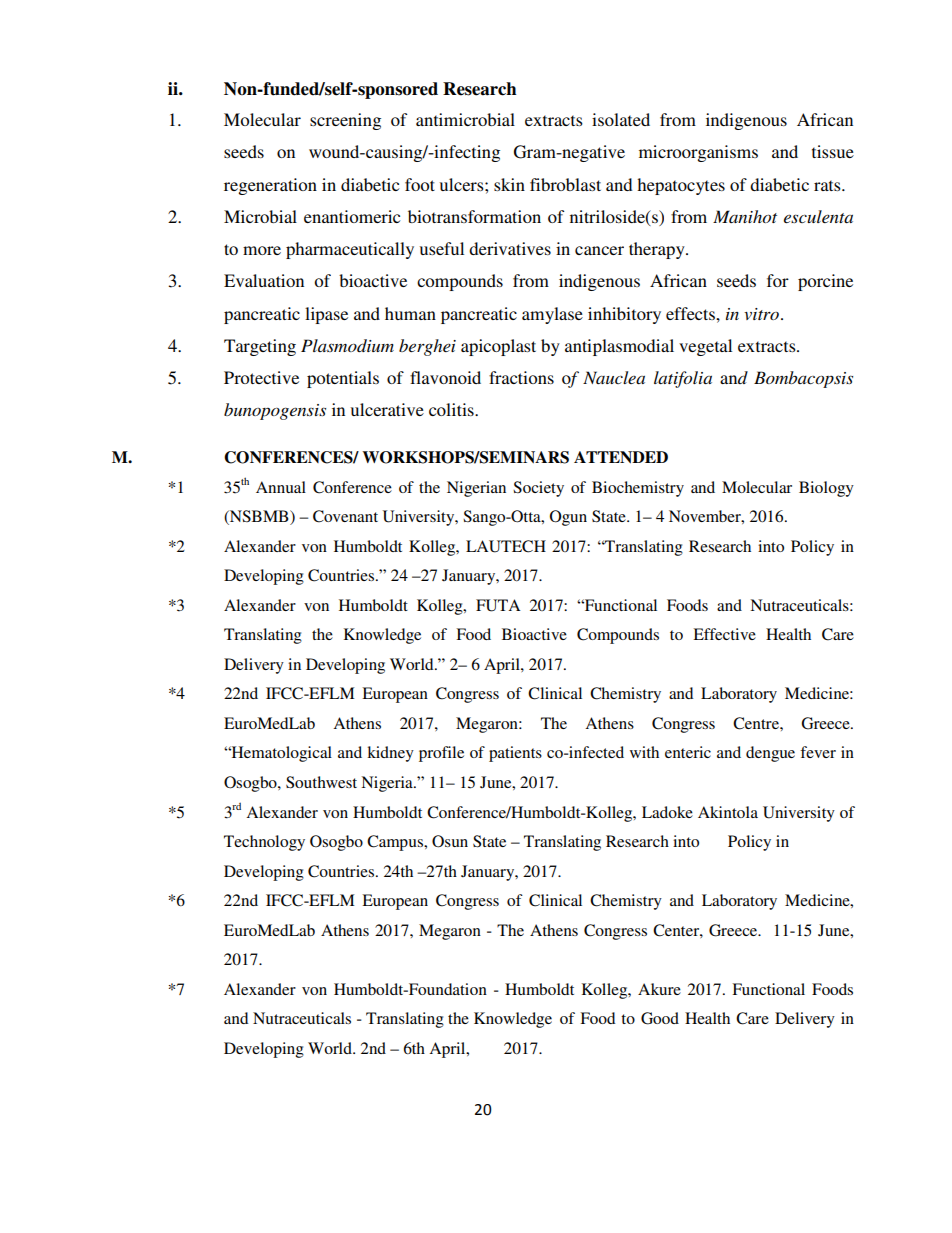 This screenshot has width=952, height=1233. What do you see at coordinates (757, 723) in the screenshot?
I see `Centre` at bounding box center [757, 723].
